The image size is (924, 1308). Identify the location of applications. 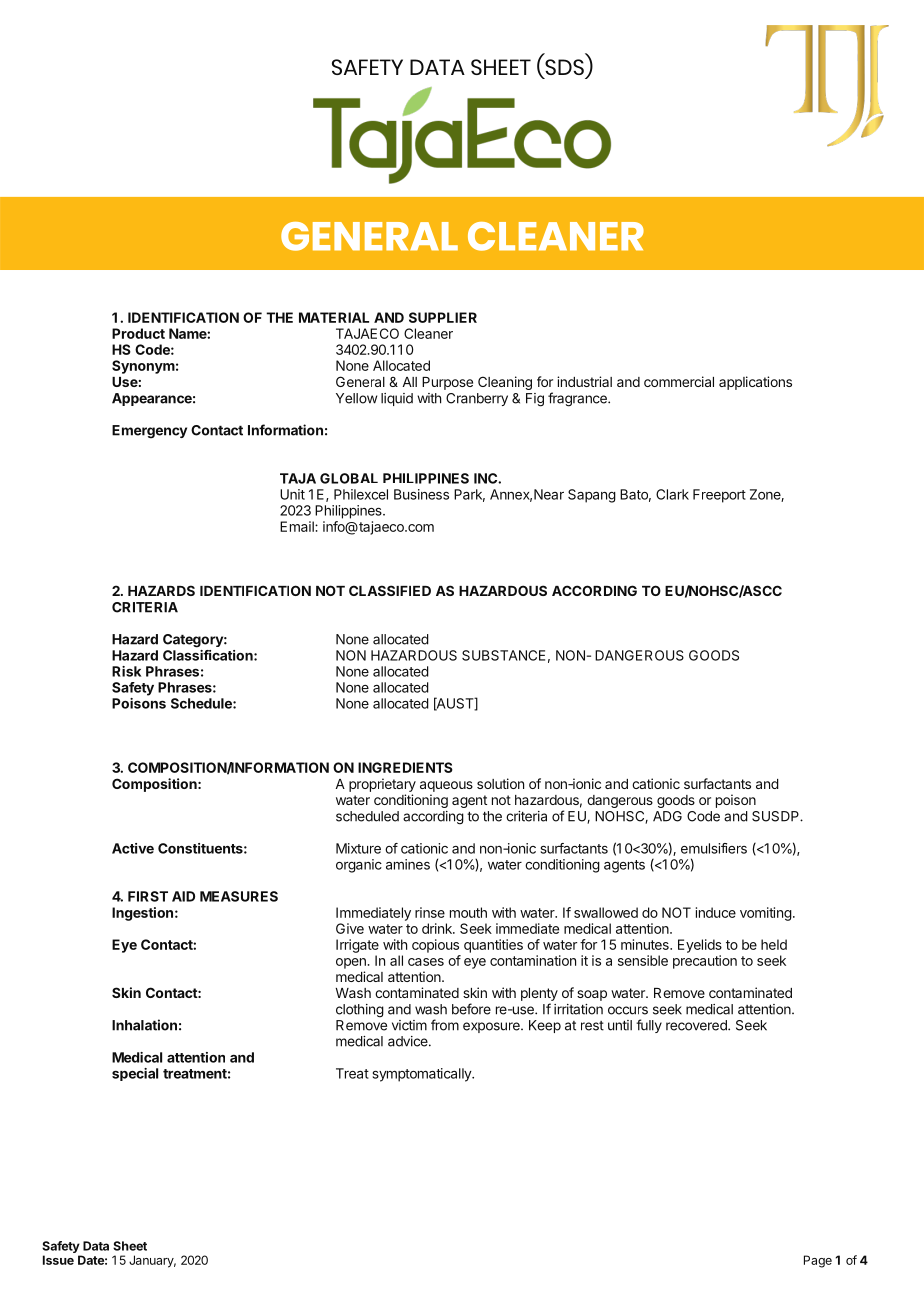
(755, 383).
